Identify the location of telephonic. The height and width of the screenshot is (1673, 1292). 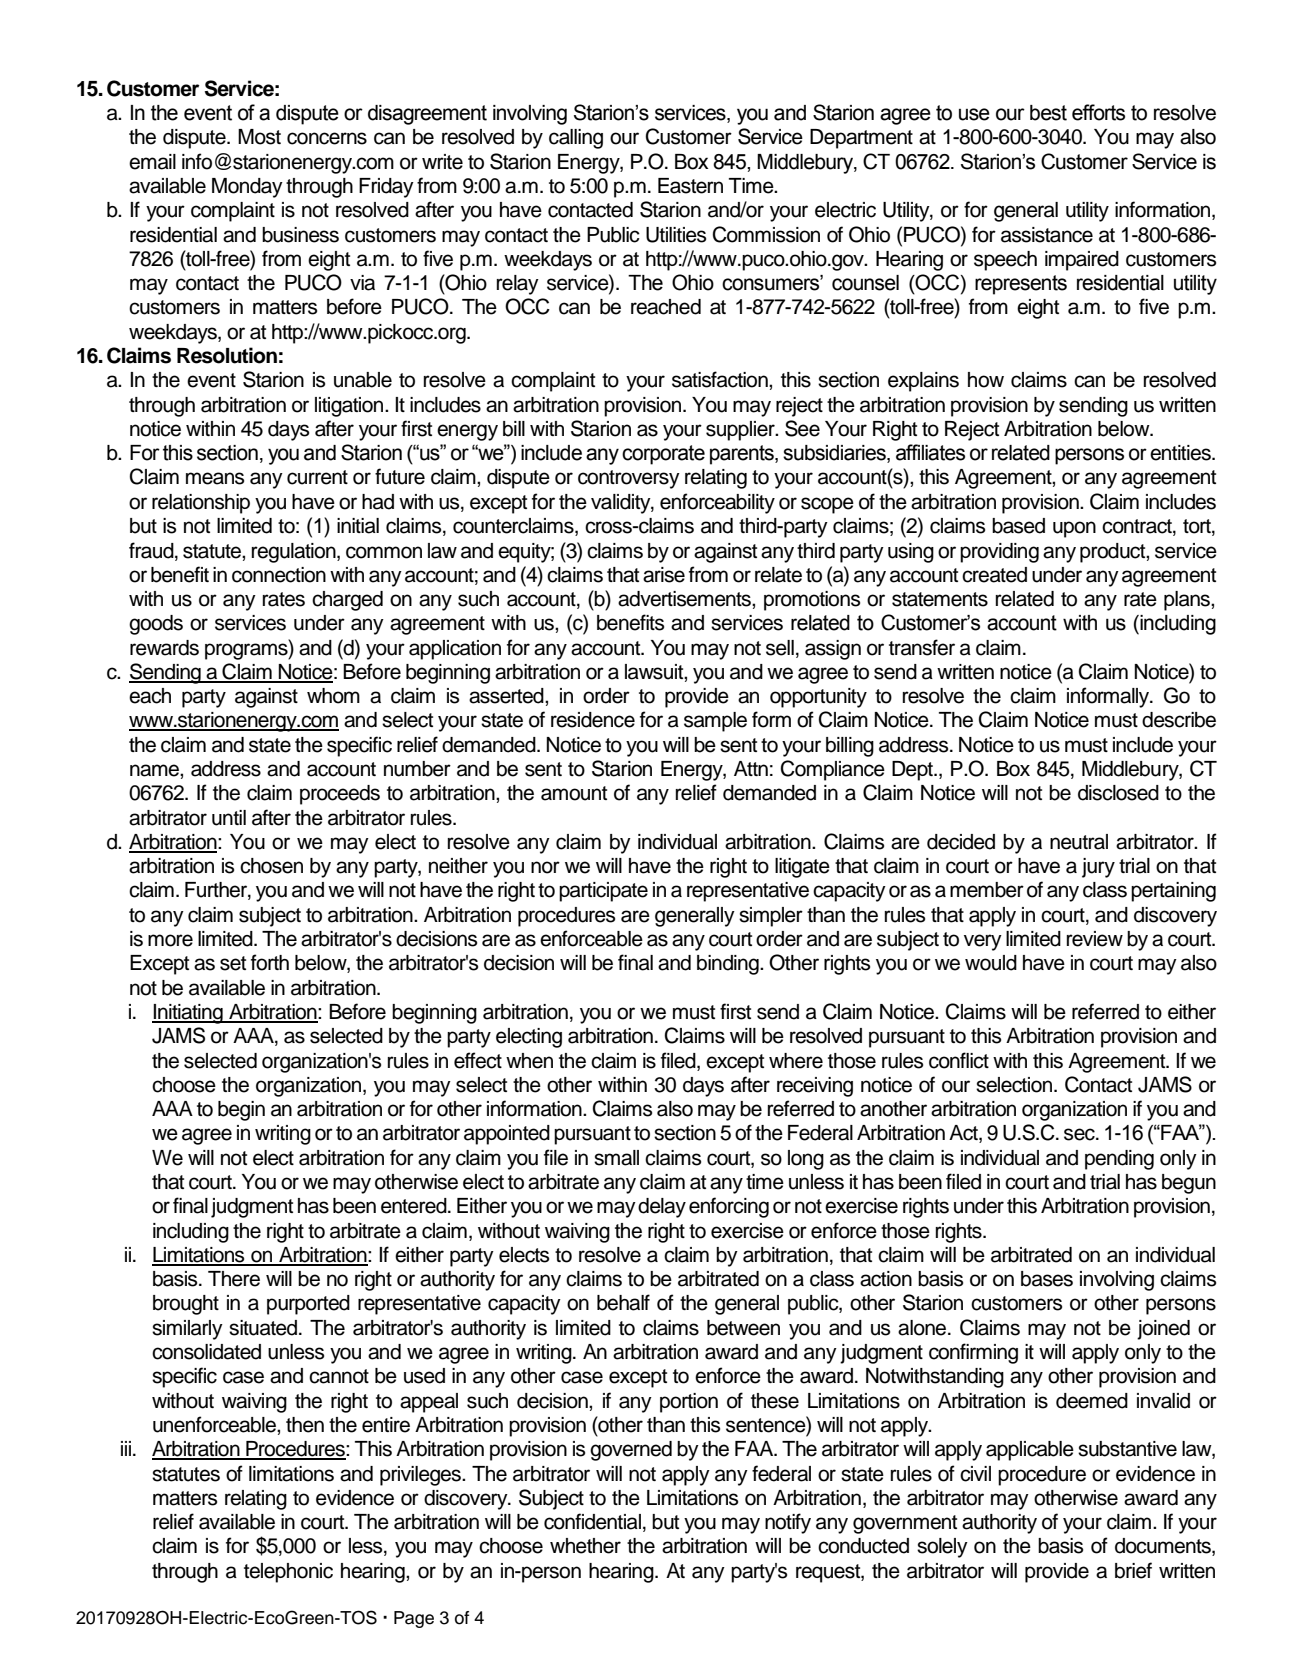
(288, 1573).
